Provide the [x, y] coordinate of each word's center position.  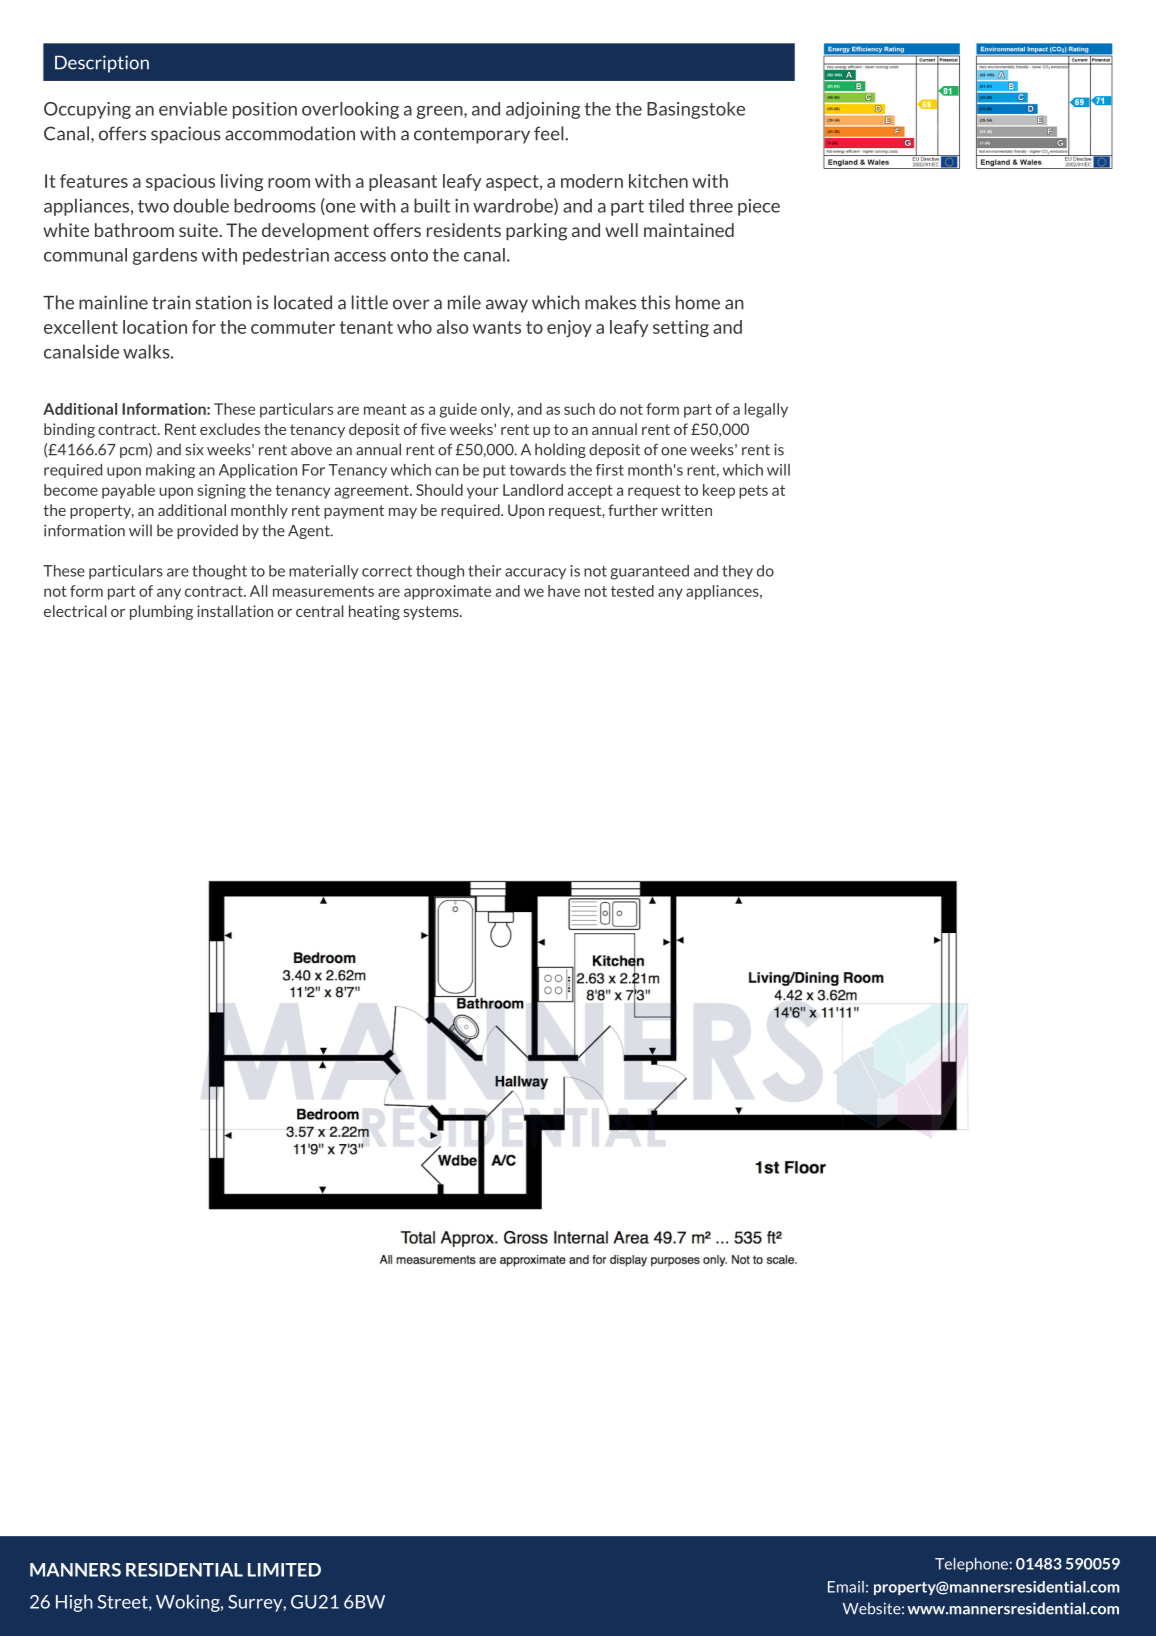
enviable [193, 109]
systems [432, 613]
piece [759, 207]
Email [846, 1587]
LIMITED [284, 1570]
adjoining [543, 110]
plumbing [161, 612]
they [737, 572]
